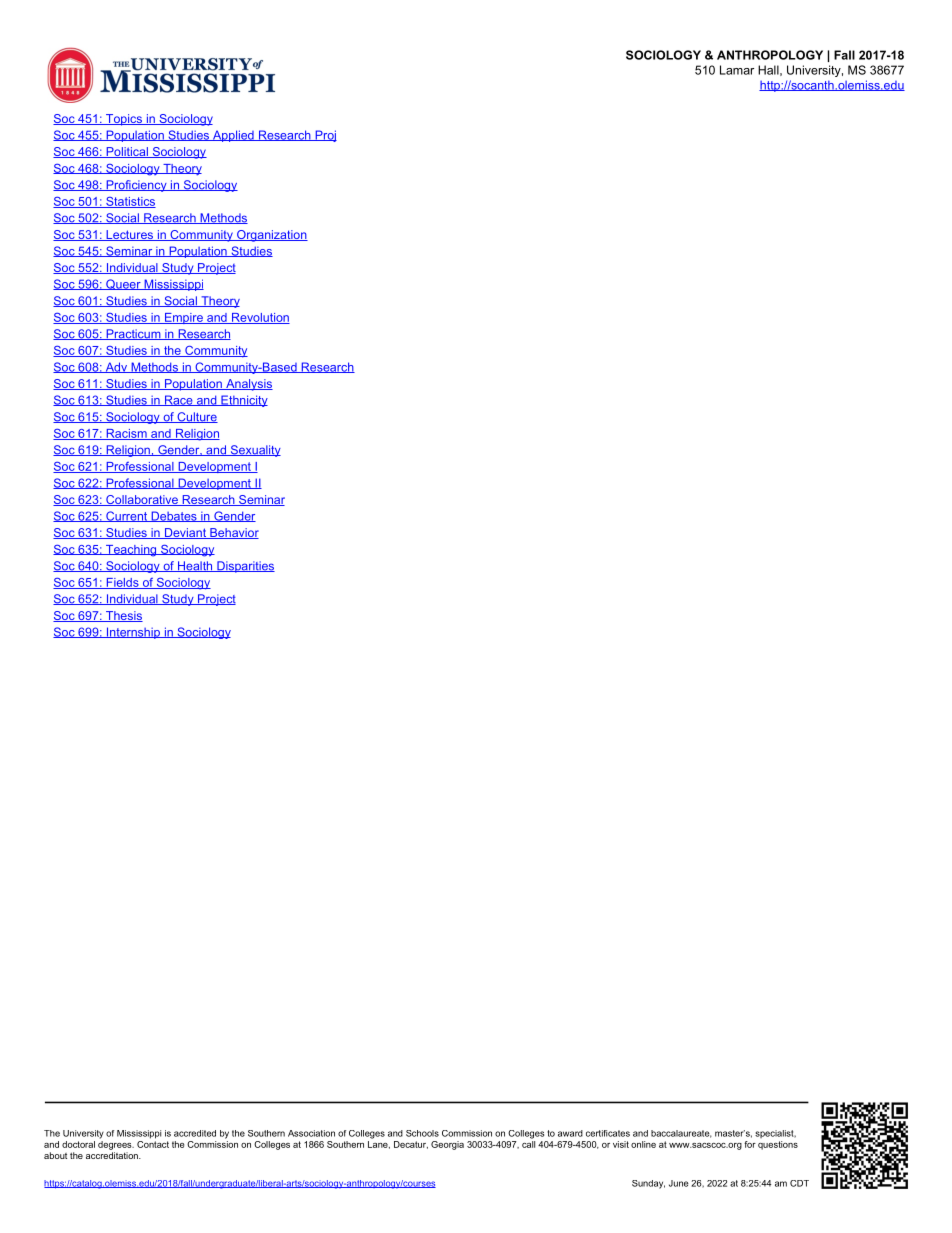  Describe the element at coordinates (133, 633) in the screenshot. I see `Internship` at that location.
